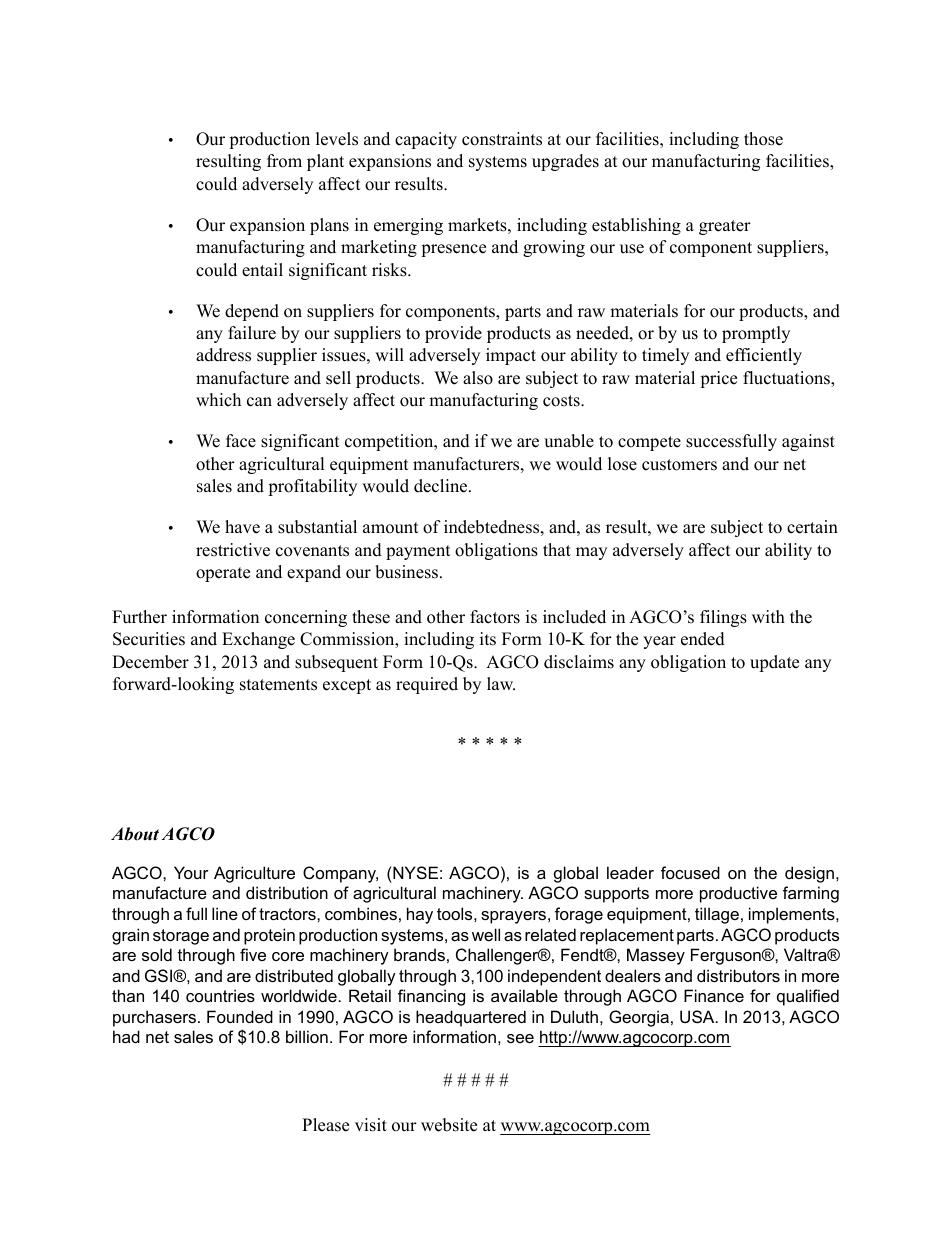  Describe the element at coordinates (502, 139) in the screenshot. I see `constraints` at that location.
